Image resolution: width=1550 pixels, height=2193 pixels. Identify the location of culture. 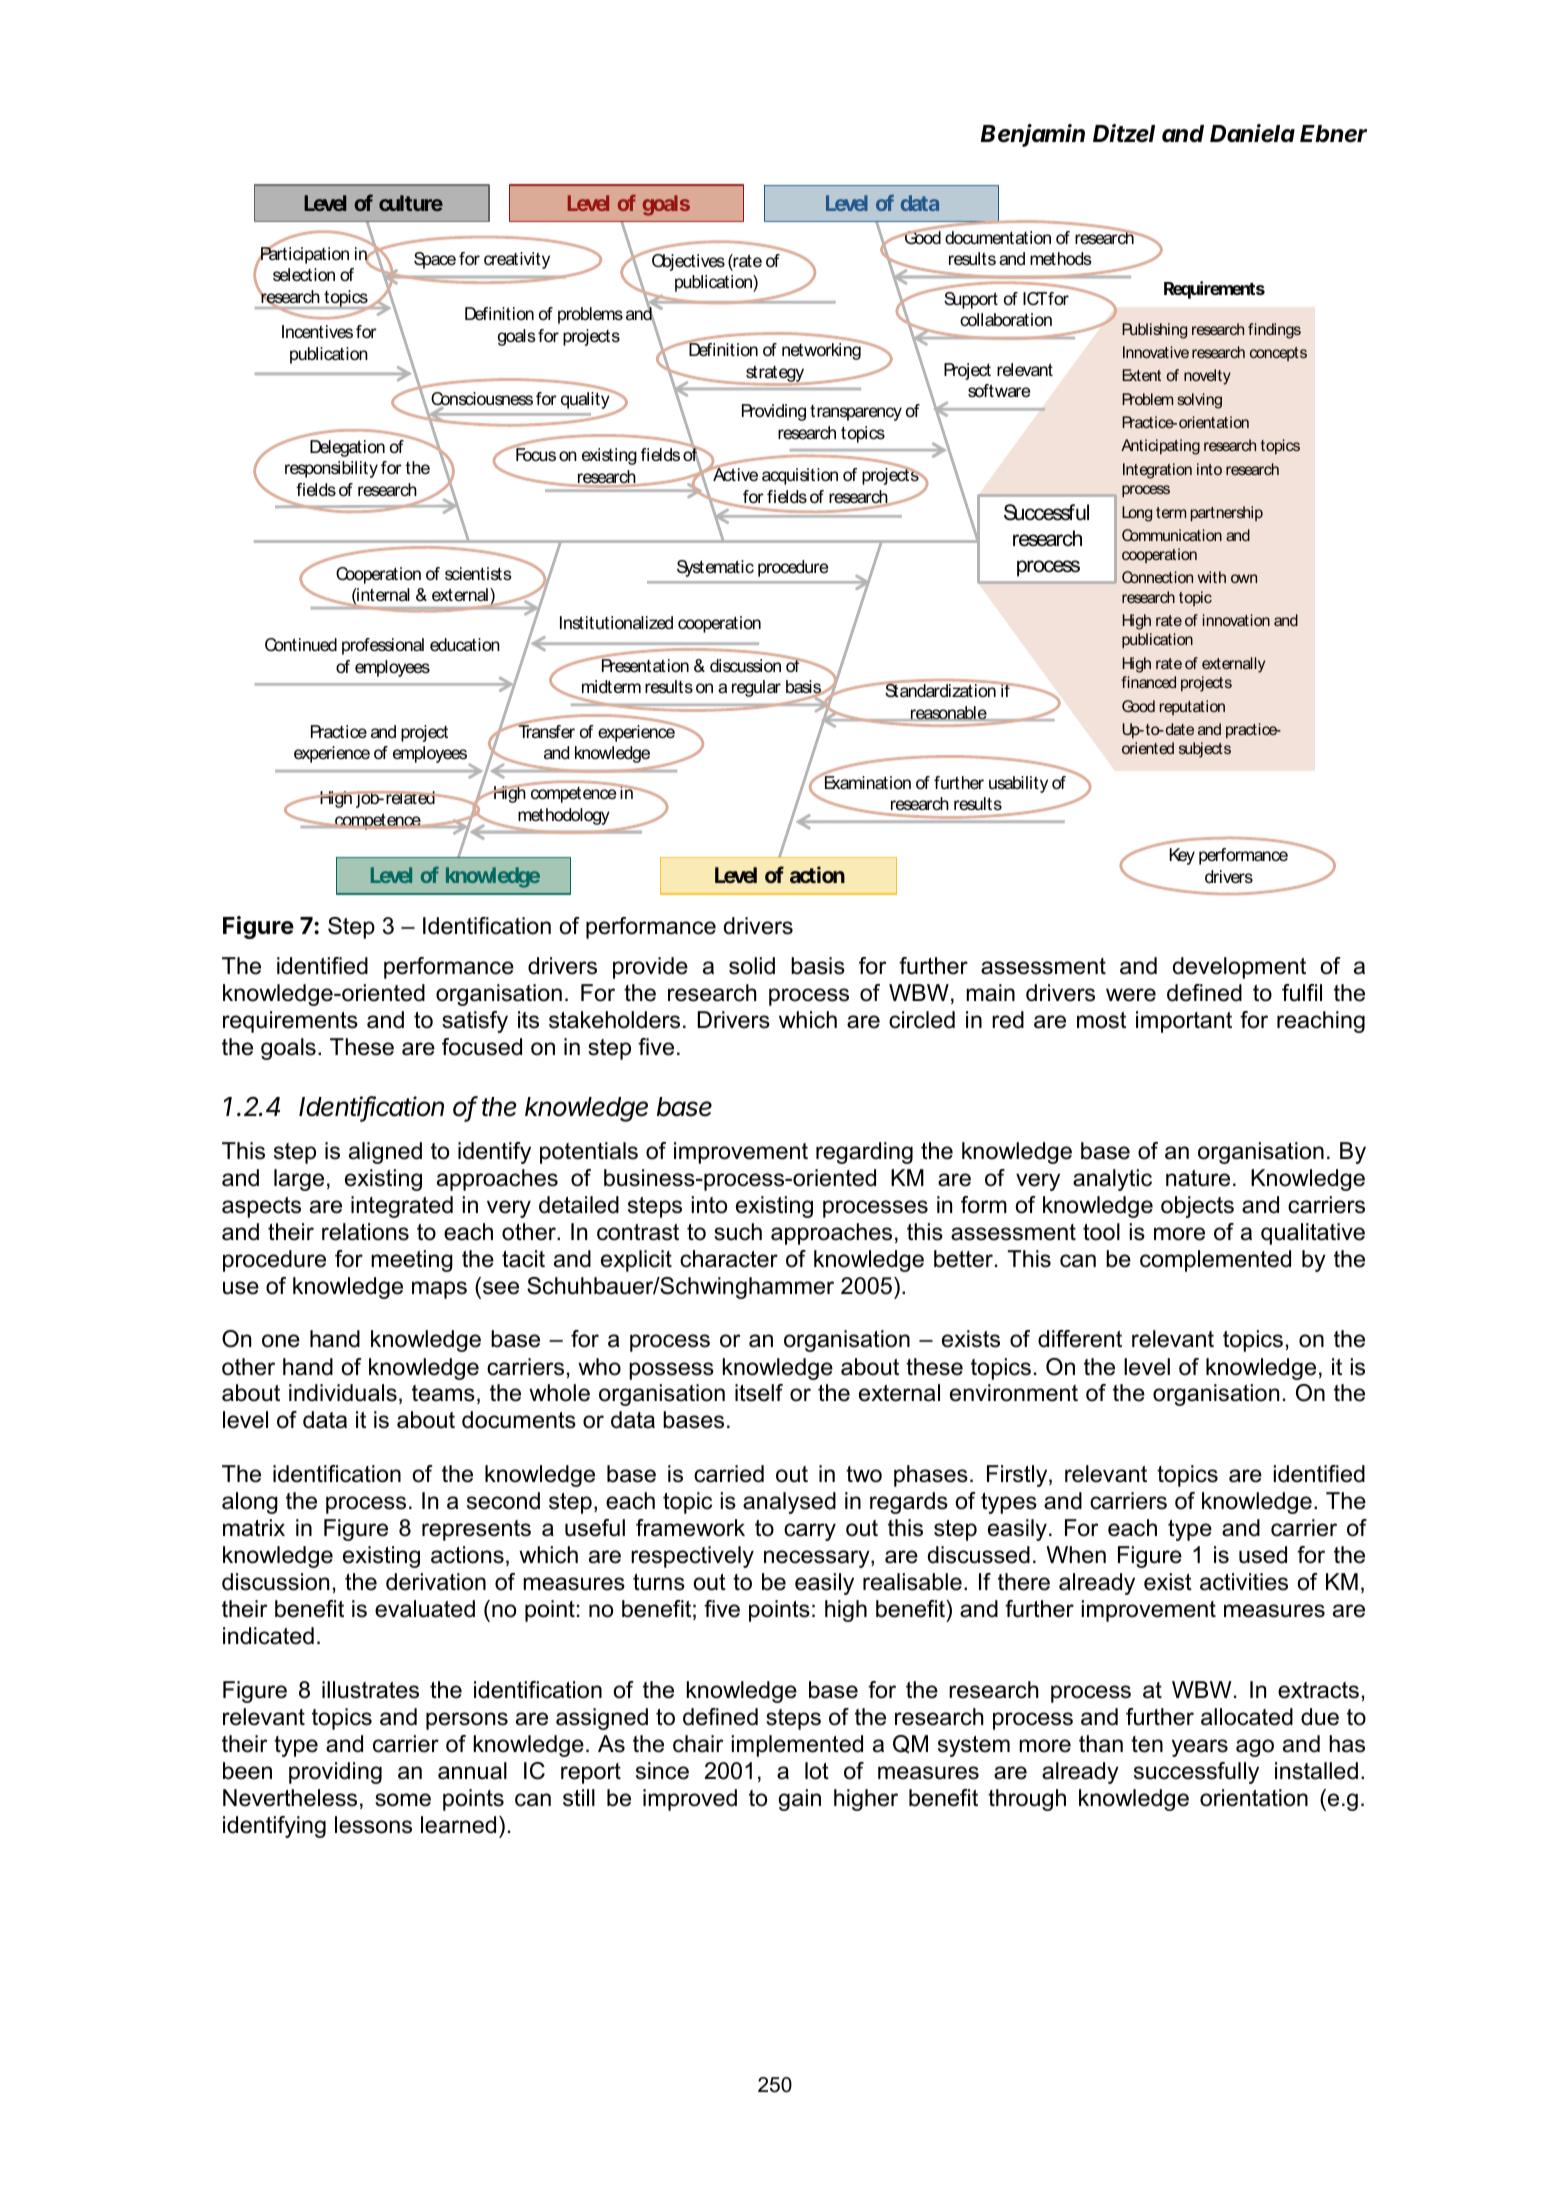
(411, 203).
